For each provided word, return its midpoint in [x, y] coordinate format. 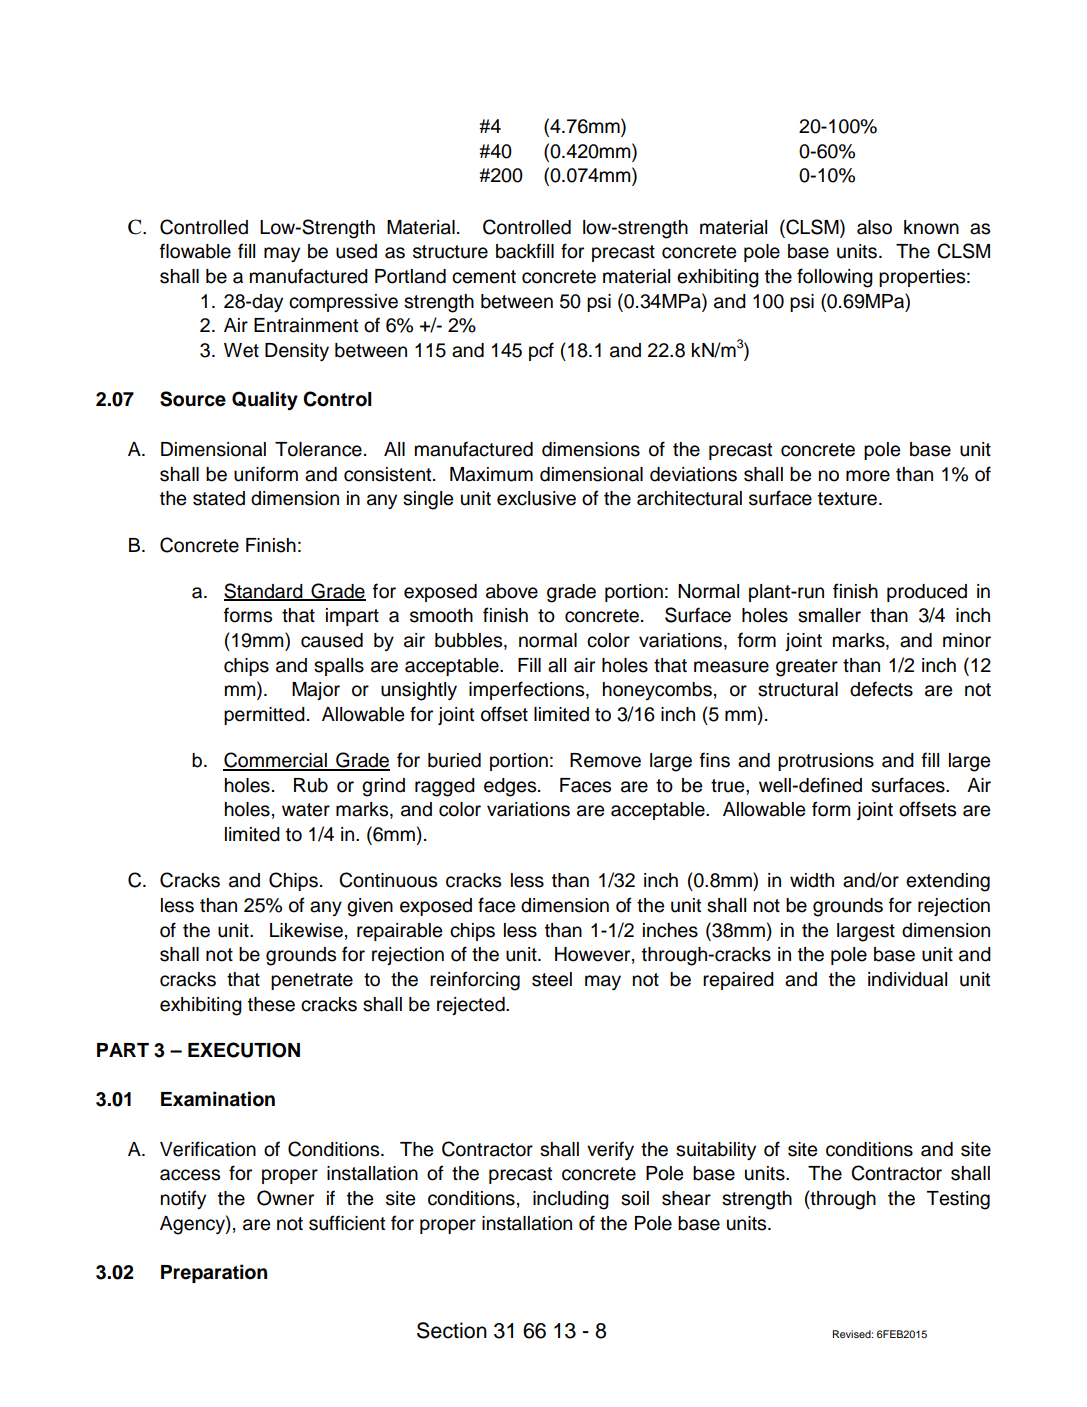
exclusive [536, 498]
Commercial [276, 761]
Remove [605, 760]
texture [849, 499]
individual [907, 979]
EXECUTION [244, 1050]
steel [552, 979]
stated [219, 498]
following [835, 278]
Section [452, 1330]
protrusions [826, 762]
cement [484, 277]
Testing [958, 1200]
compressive [343, 303]
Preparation [214, 1273]
